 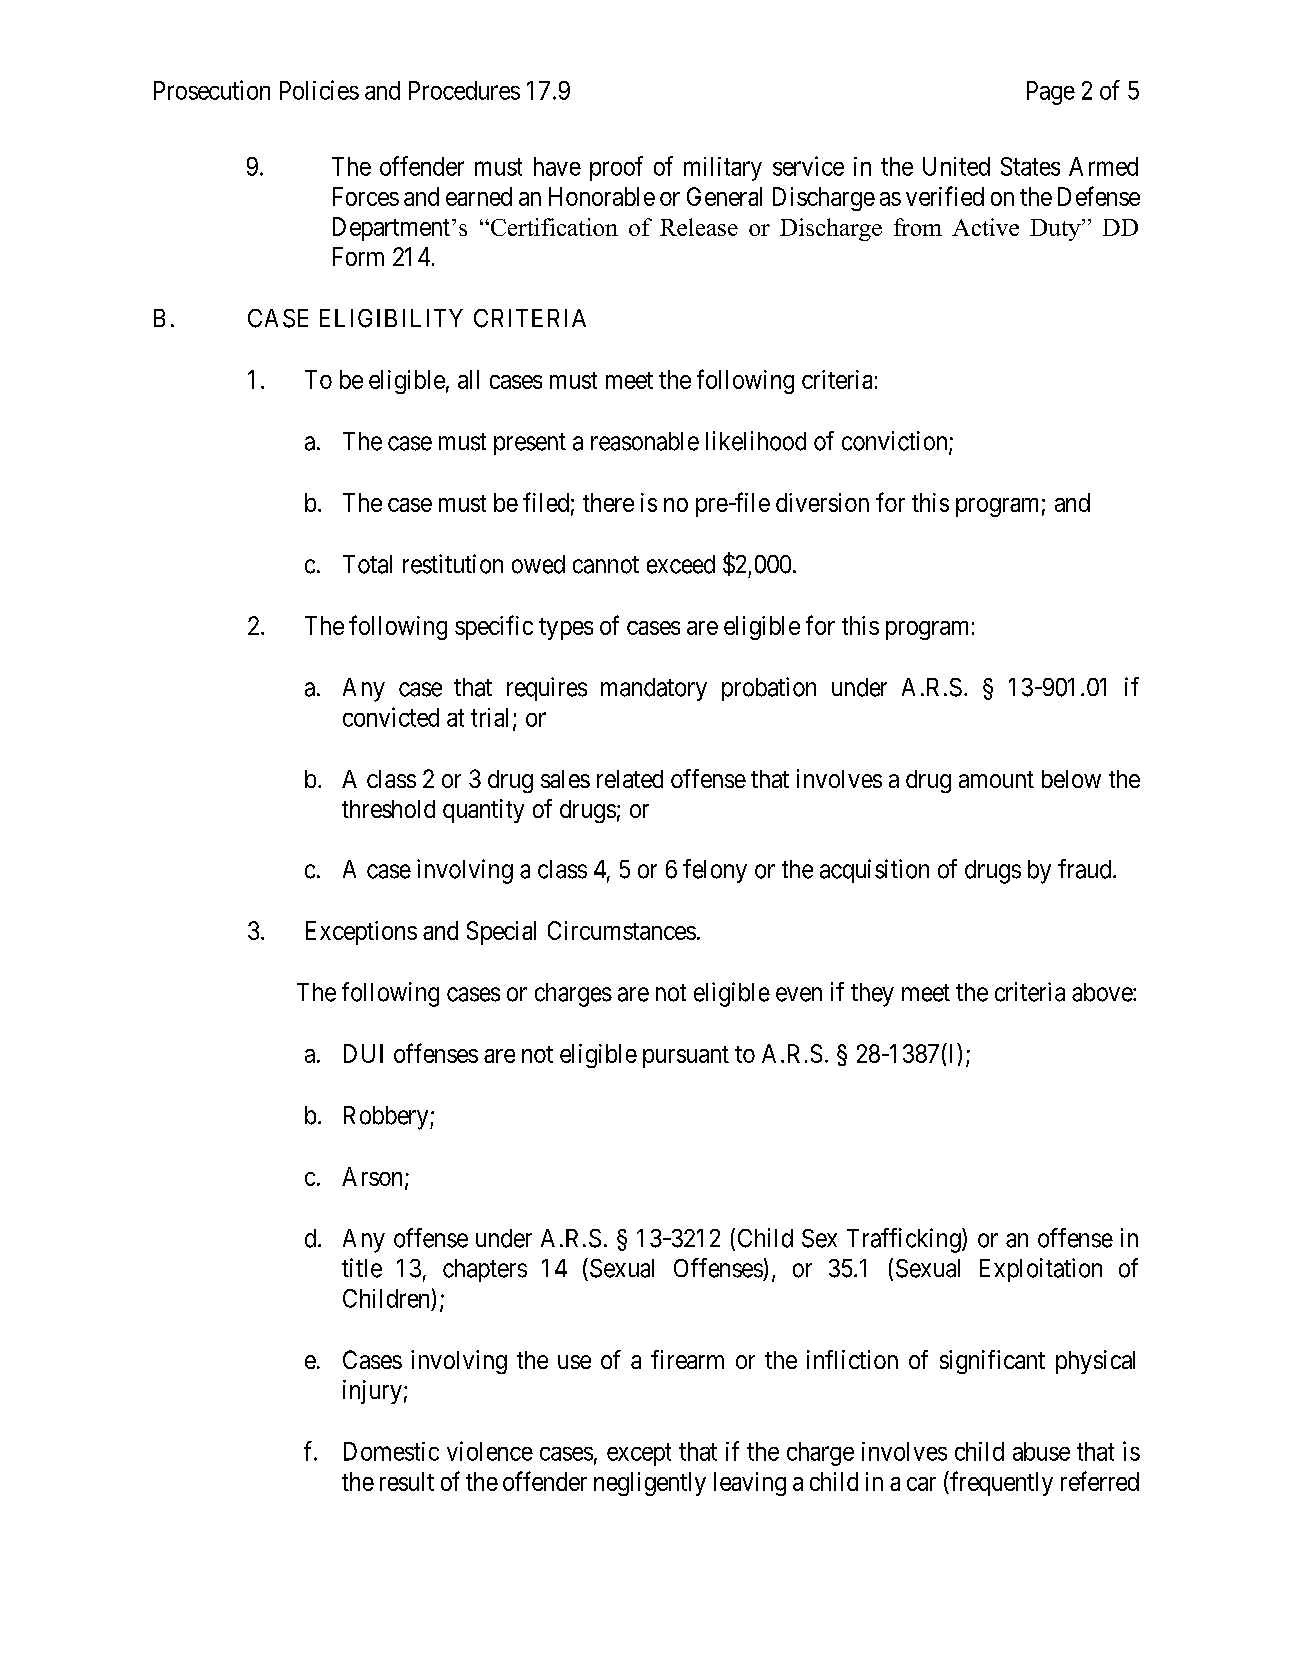 I want to click on States, so click(x=1030, y=166).
